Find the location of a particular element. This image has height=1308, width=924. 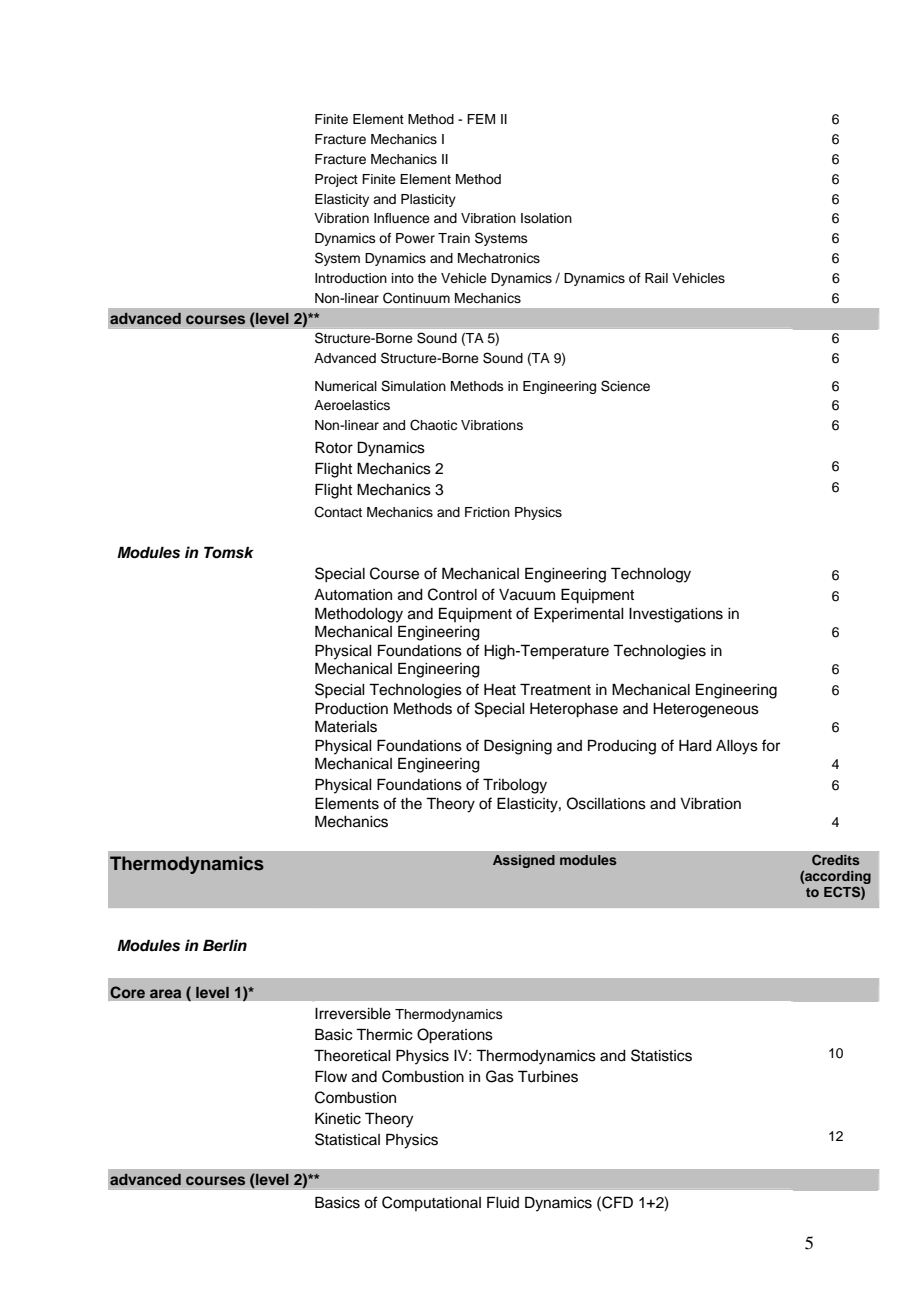

Statistical is located at coordinates (347, 1139).
